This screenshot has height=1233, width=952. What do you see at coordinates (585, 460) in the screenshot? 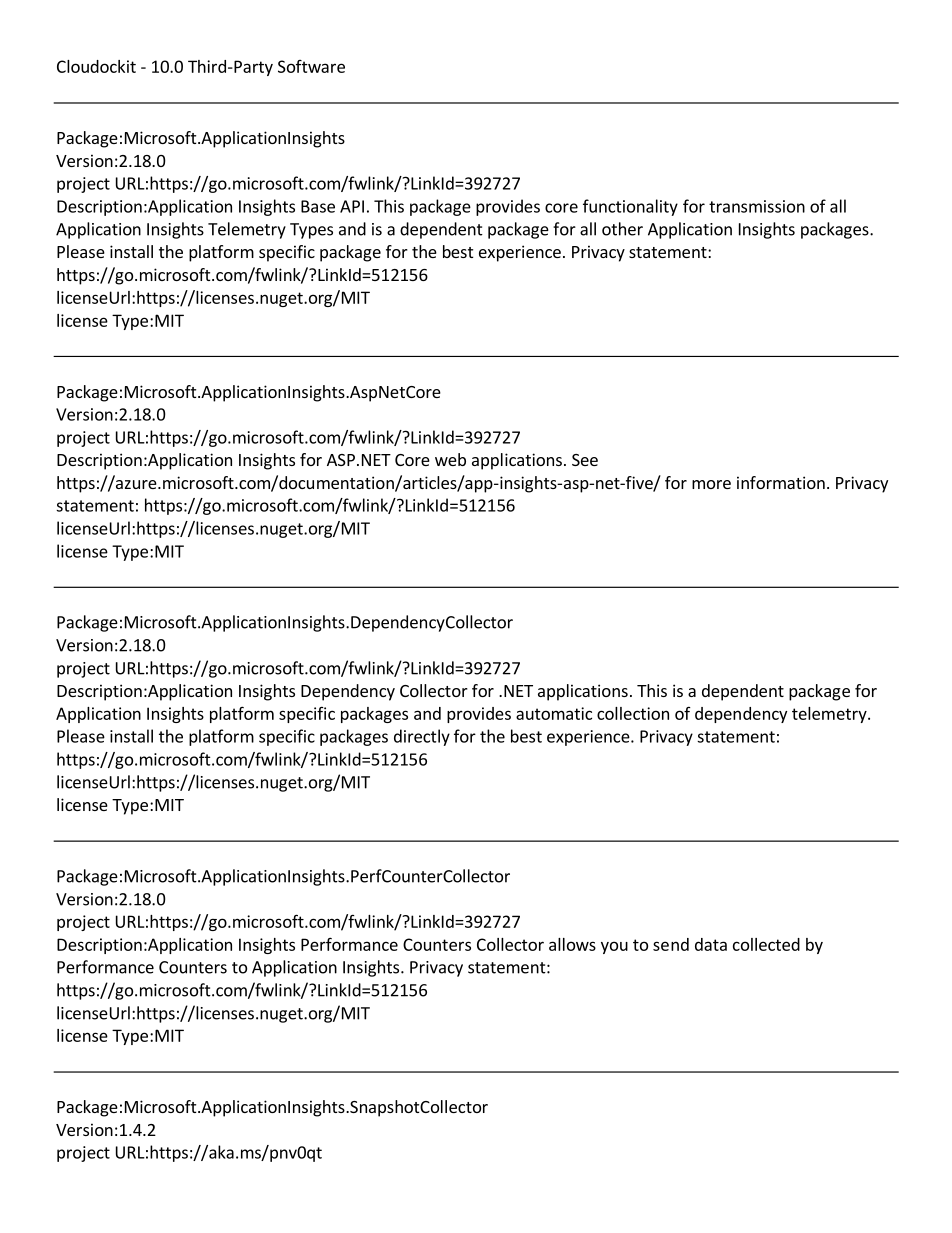
I see `See` at bounding box center [585, 460].
